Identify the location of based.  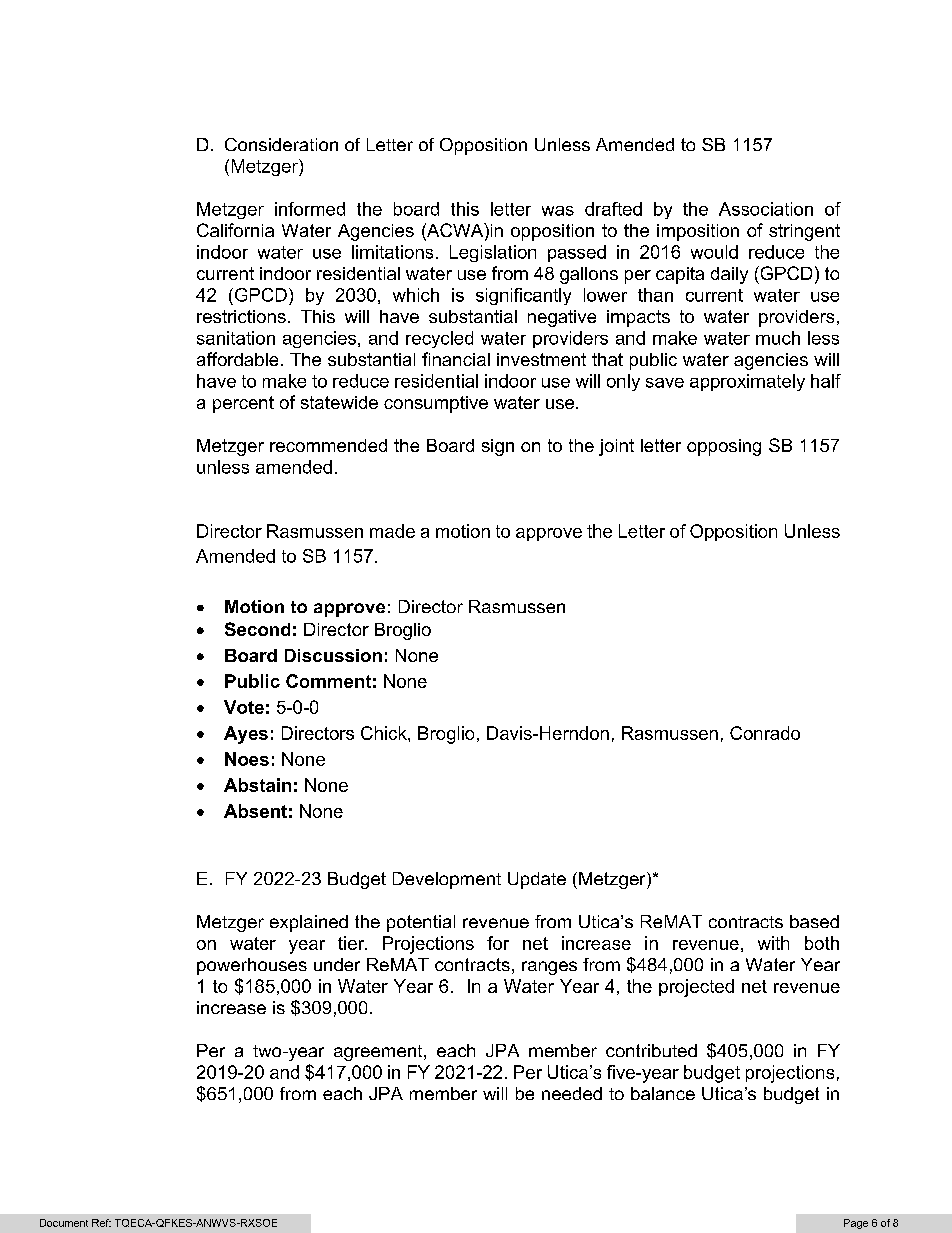
(814, 921).
